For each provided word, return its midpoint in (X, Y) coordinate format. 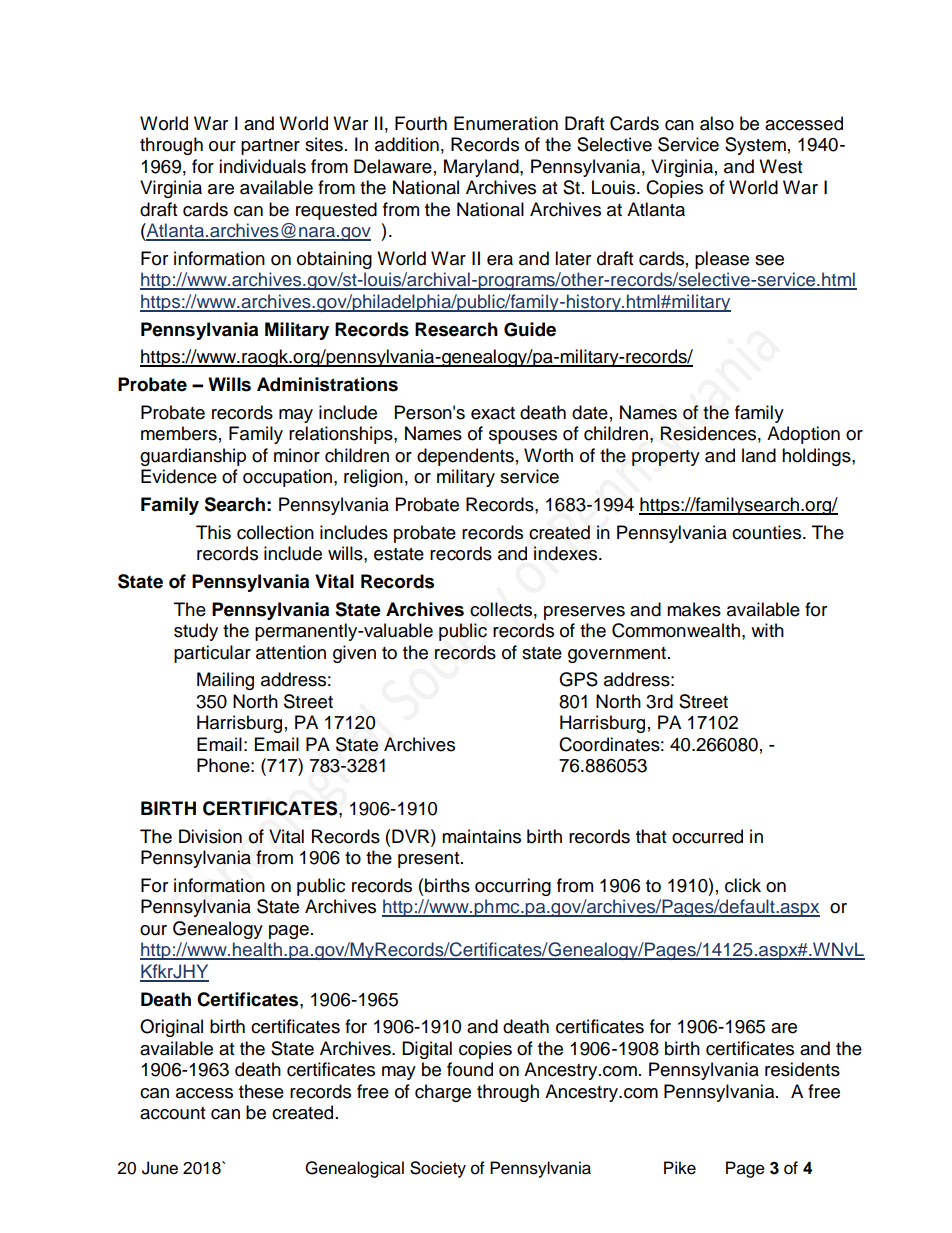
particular (212, 654)
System (755, 146)
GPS (578, 679)
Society (438, 1169)
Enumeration (506, 123)
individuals (262, 166)
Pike (680, 1168)
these (261, 1091)
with (767, 630)
